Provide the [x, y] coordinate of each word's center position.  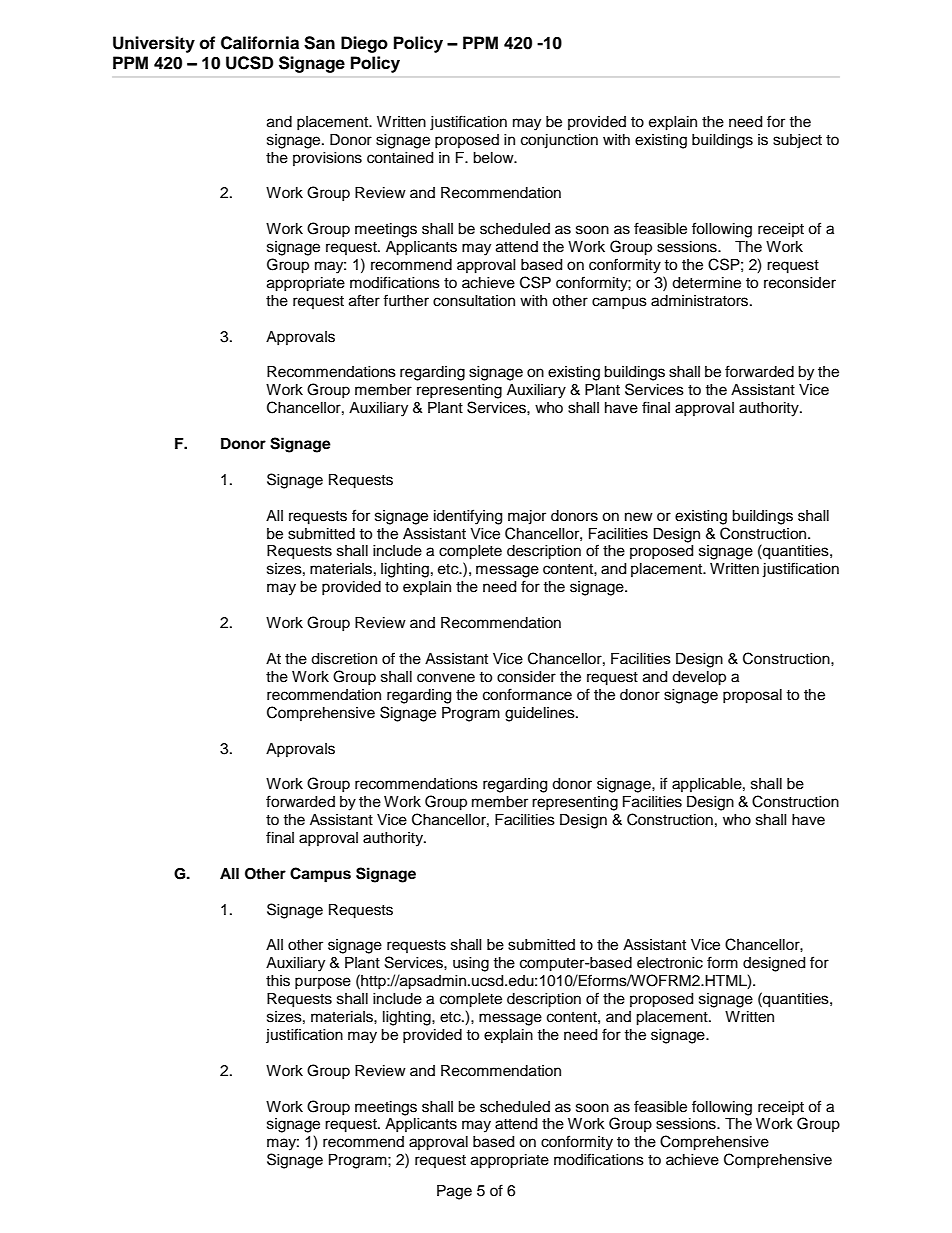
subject [797, 141]
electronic [670, 963]
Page [454, 1192]
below [494, 158]
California [260, 43]
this [278, 981]
